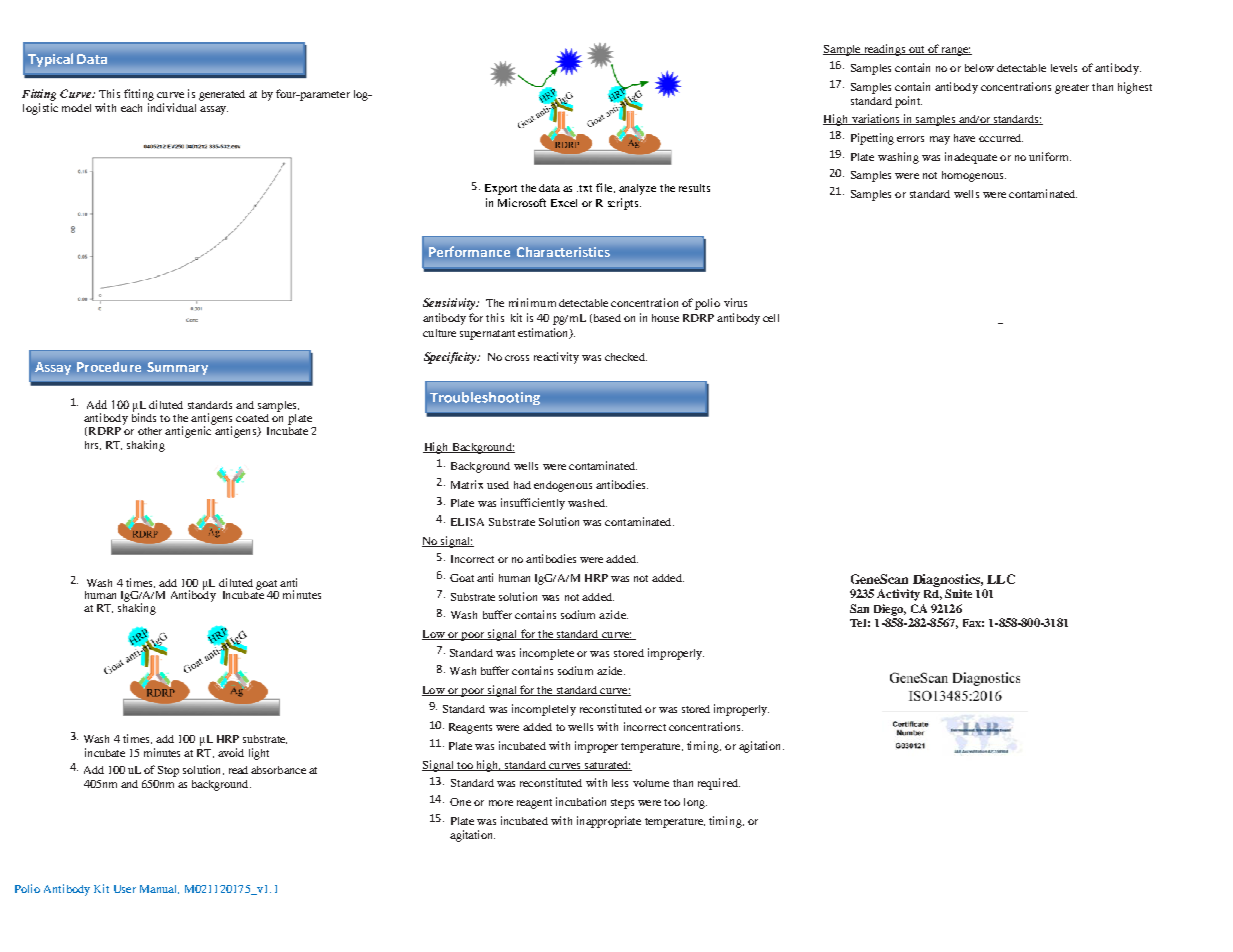 The image size is (1233, 952). I want to click on inappropriate, so click(609, 822).
